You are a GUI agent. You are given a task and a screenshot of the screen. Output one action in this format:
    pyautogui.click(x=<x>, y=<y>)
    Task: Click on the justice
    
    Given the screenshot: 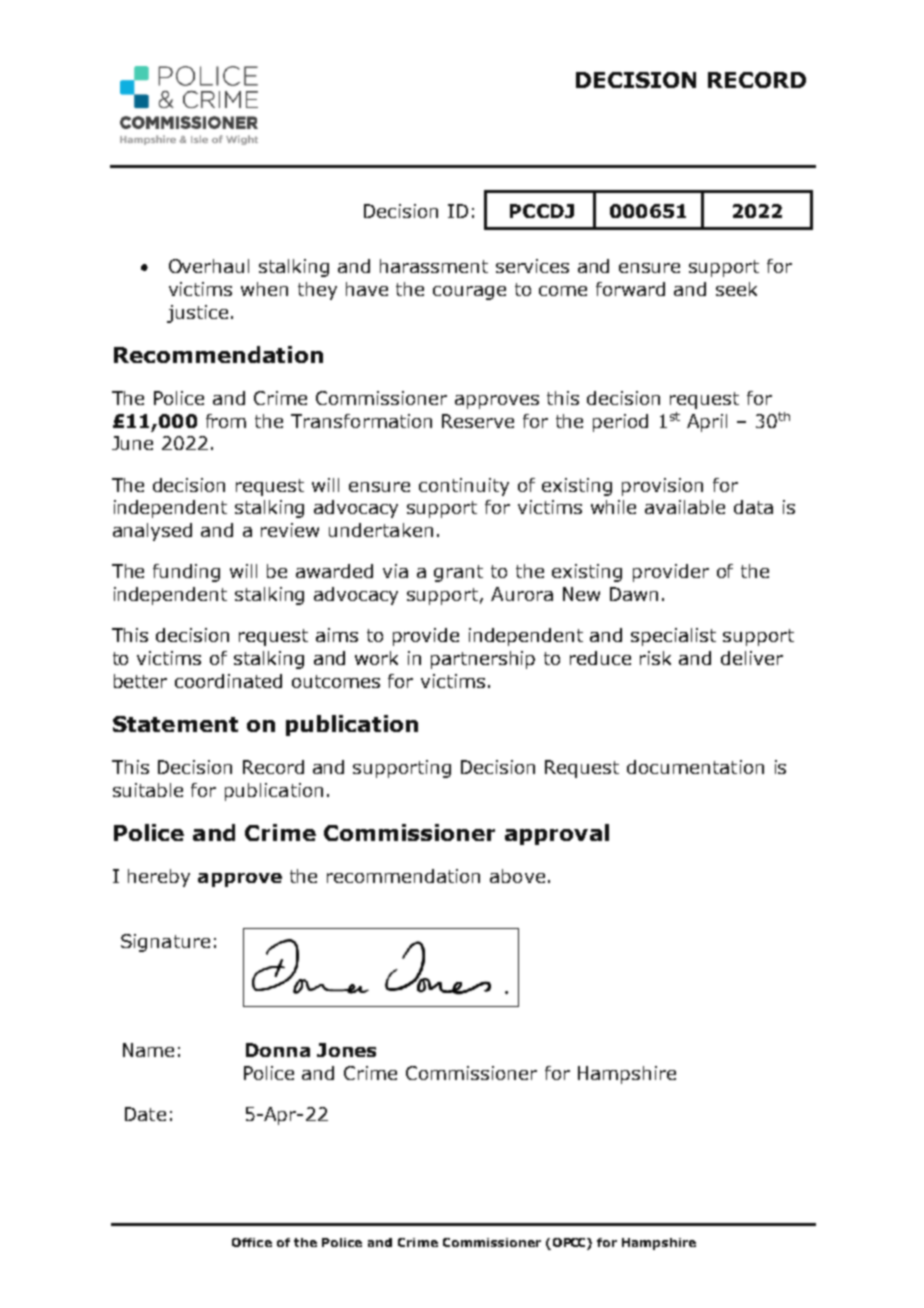 What is the action you would take?
    pyautogui.click(x=197, y=314)
